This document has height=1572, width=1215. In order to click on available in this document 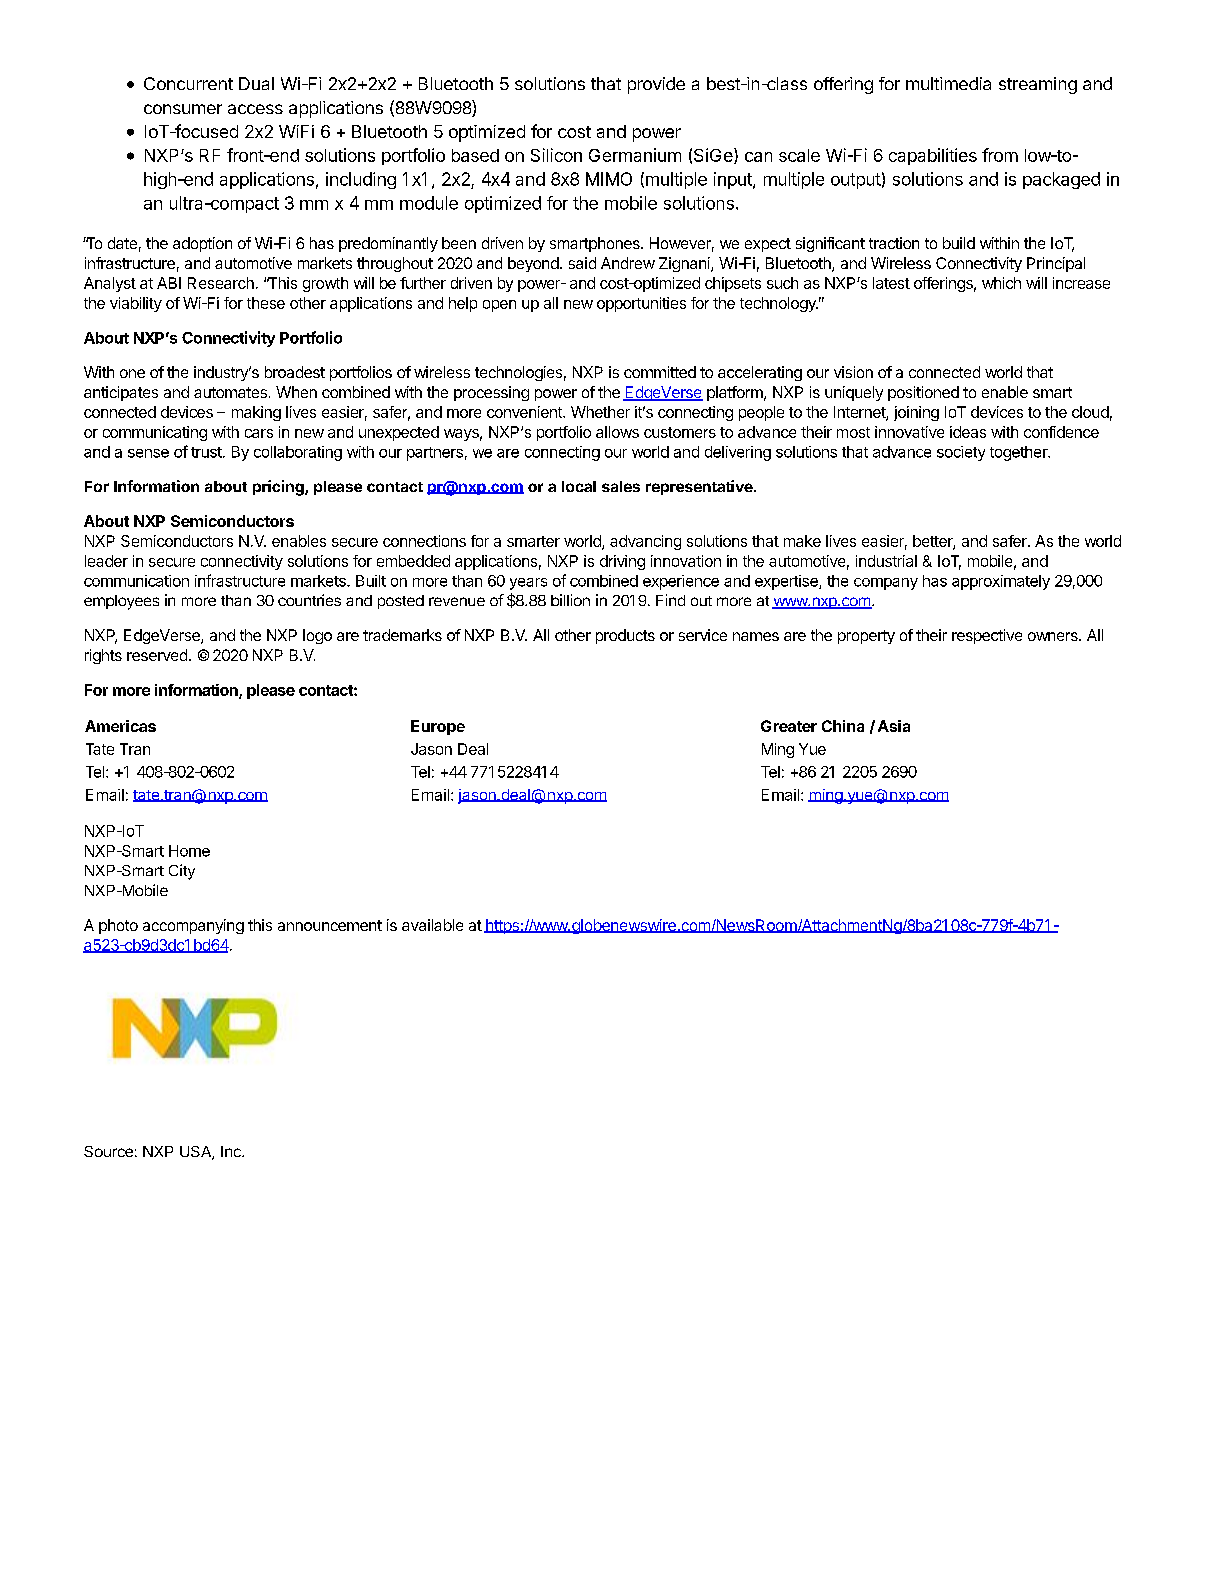, I will do `click(432, 925)`.
